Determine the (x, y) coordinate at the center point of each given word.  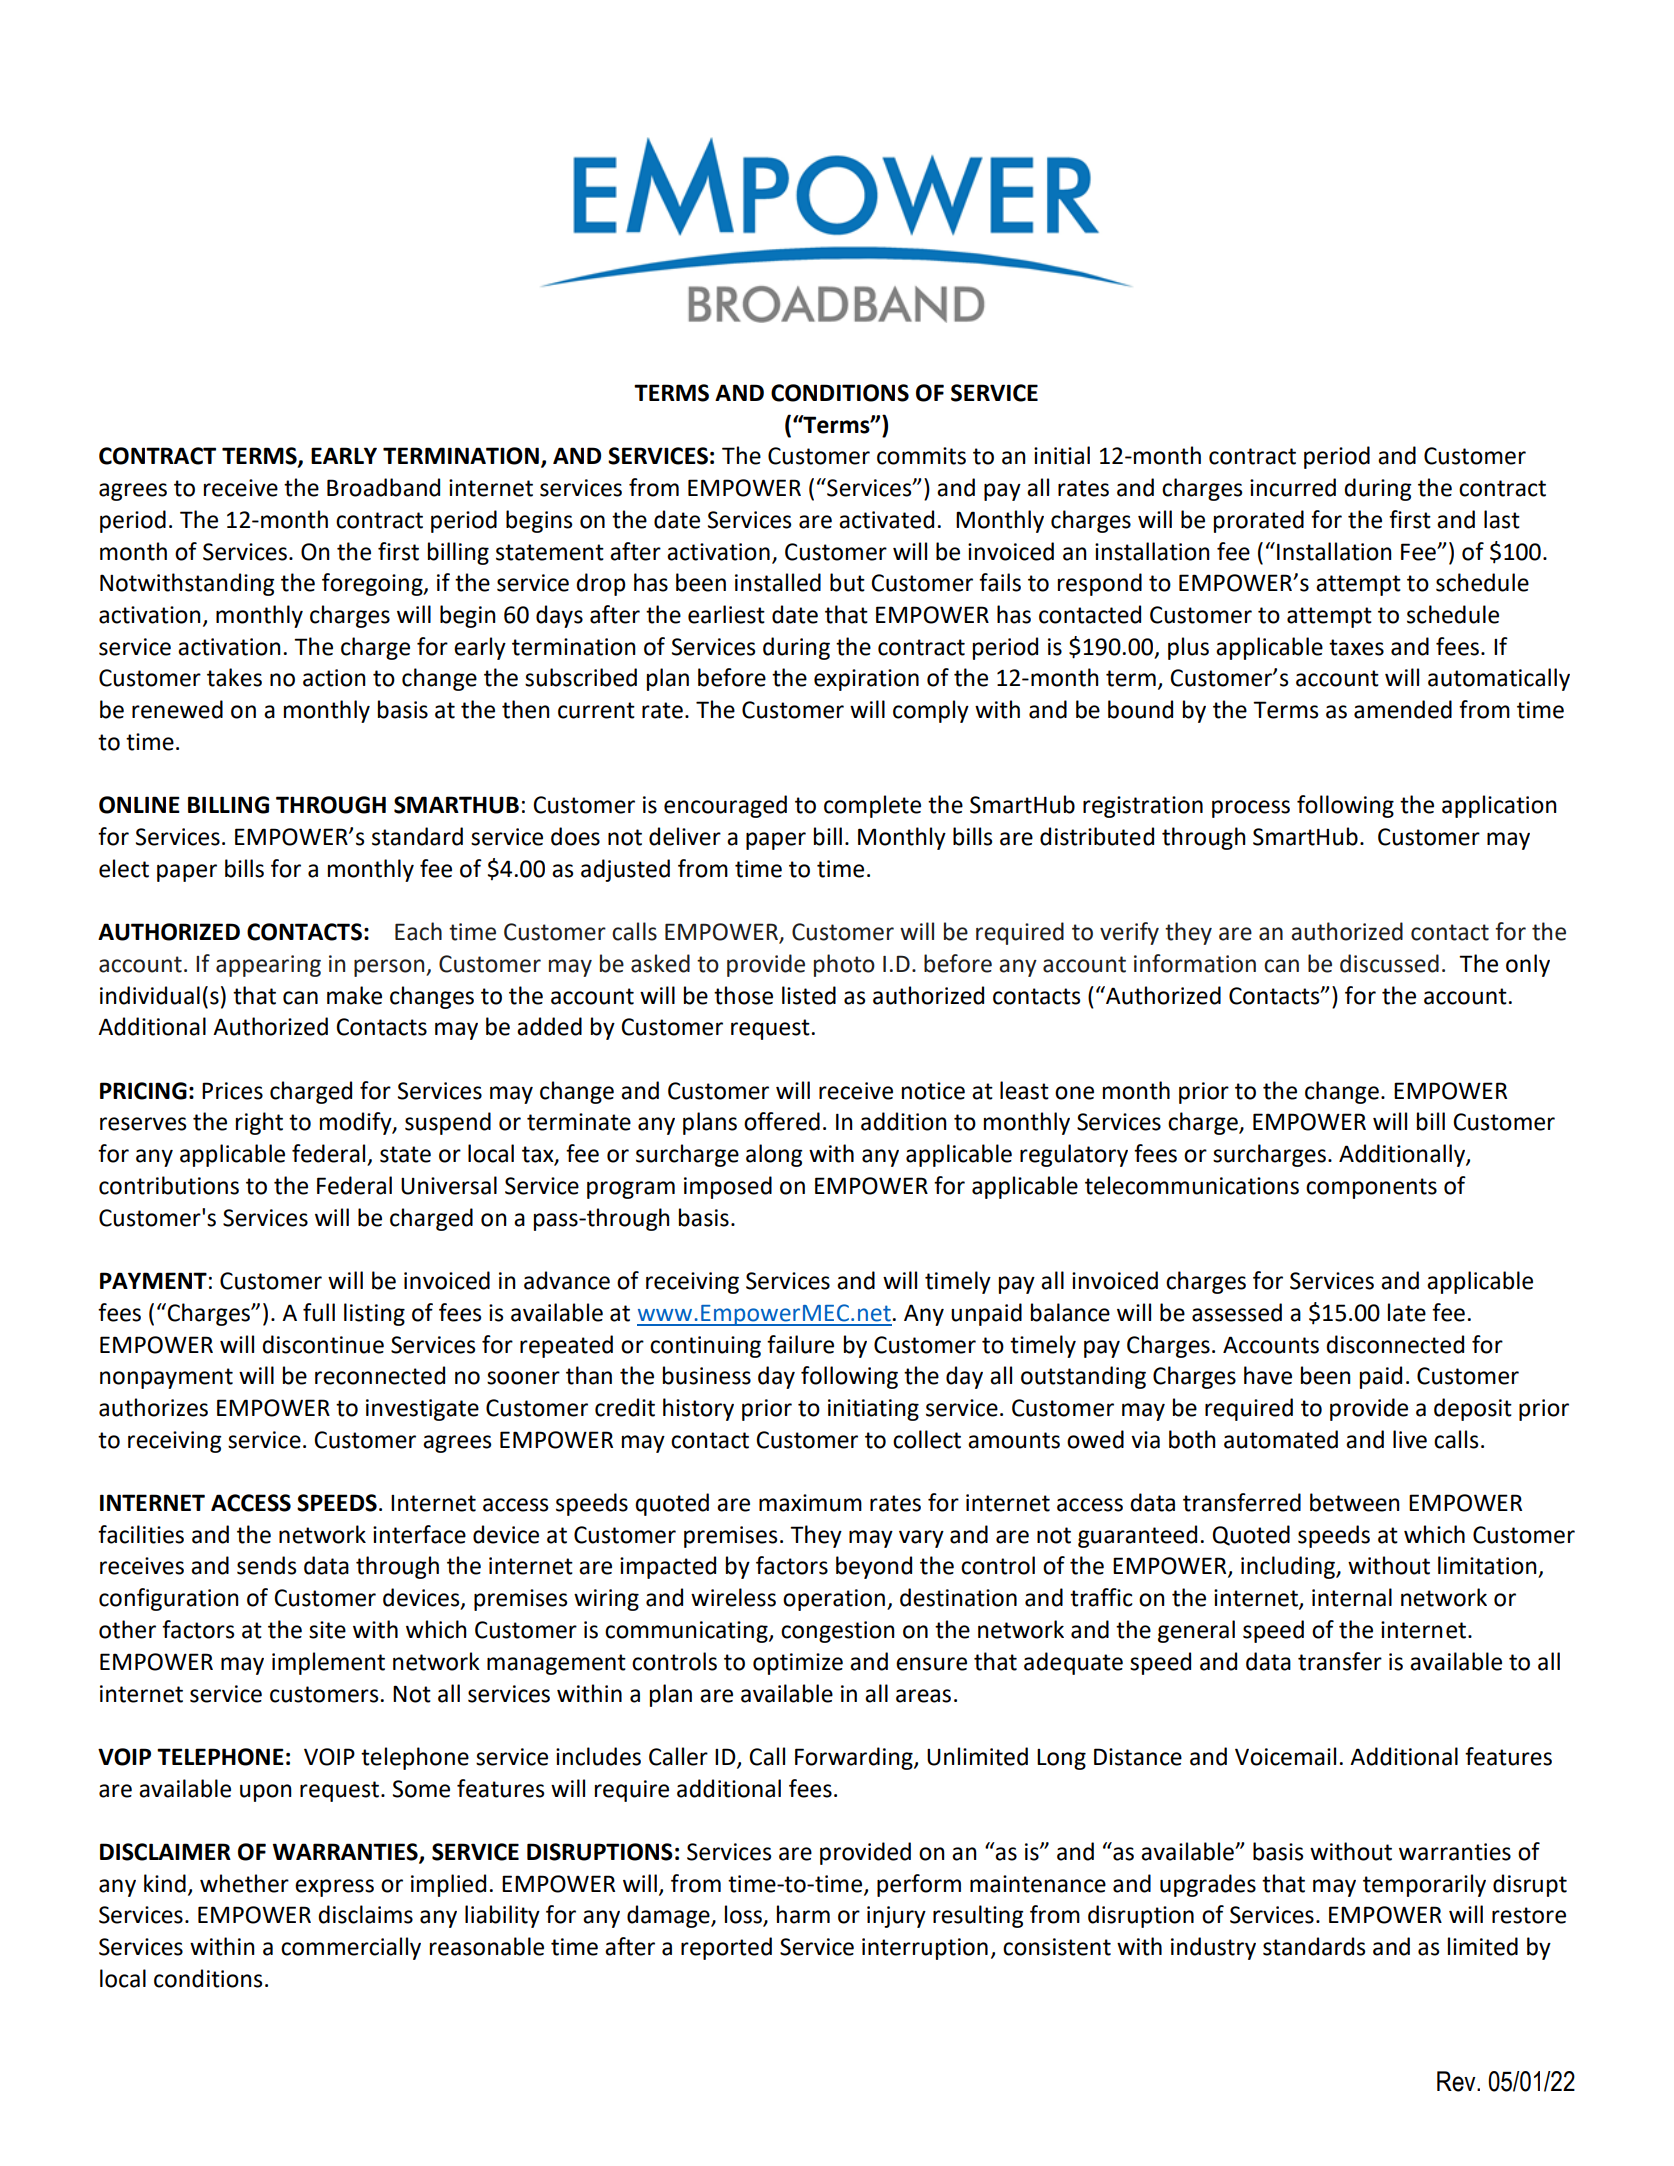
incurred (1293, 487)
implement (328, 1663)
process (1251, 809)
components (1371, 1188)
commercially (351, 1948)
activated (886, 519)
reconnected (380, 1375)
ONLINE (139, 805)
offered (782, 1121)
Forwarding (855, 1758)
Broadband (383, 487)
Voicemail (1285, 1756)
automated (1281, 1439)
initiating (873, 1410)
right (259, 1123)
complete (872, 806)
